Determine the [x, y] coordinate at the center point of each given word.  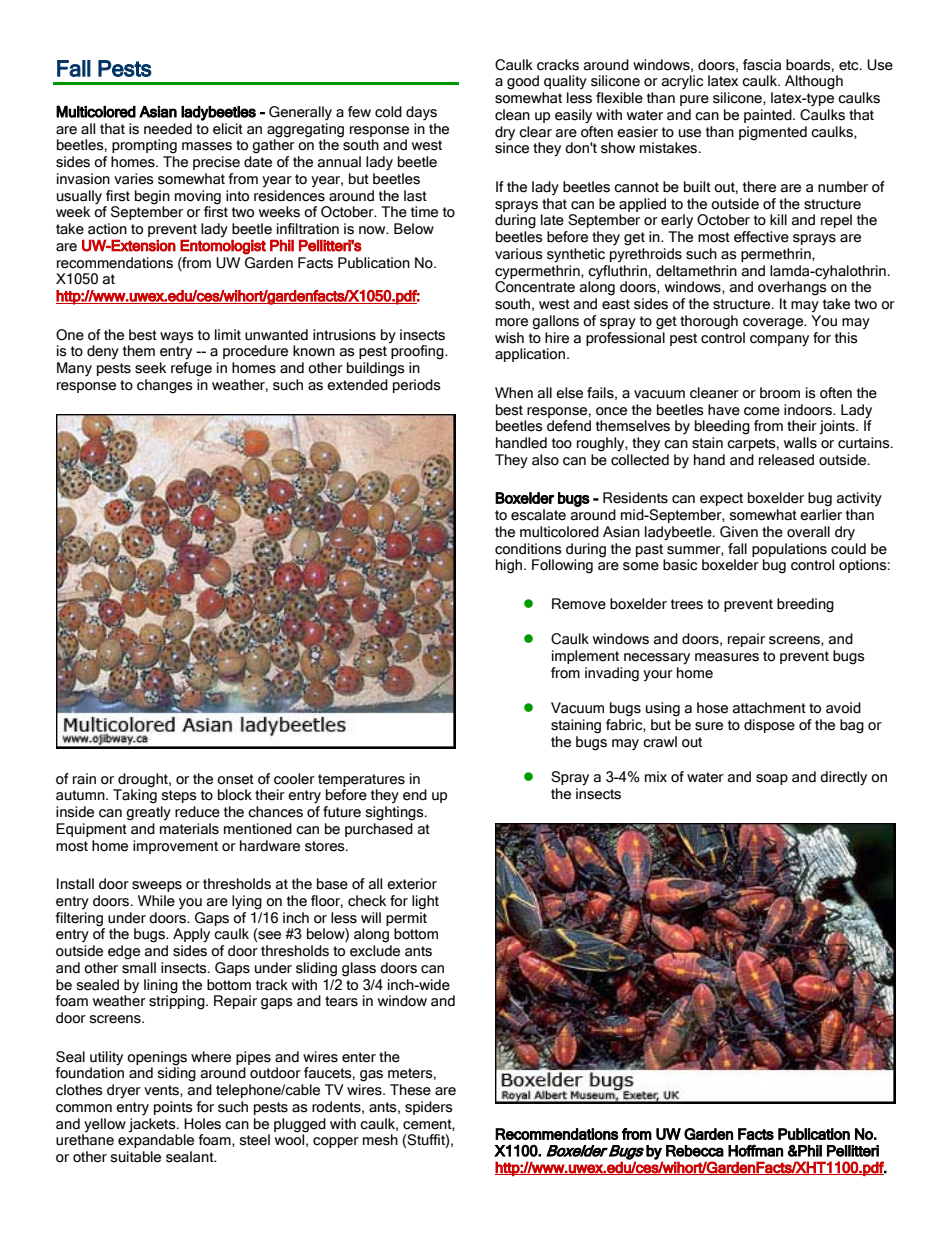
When [514, 393]
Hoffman [755, 1150]
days [421, 113]
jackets [153, 1125]
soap [772, 779]
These [410, 1090]
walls [800, 443]
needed [168, 129]
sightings [396, 813]
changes [165, 386]
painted [769, 116]
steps [179, 796]
